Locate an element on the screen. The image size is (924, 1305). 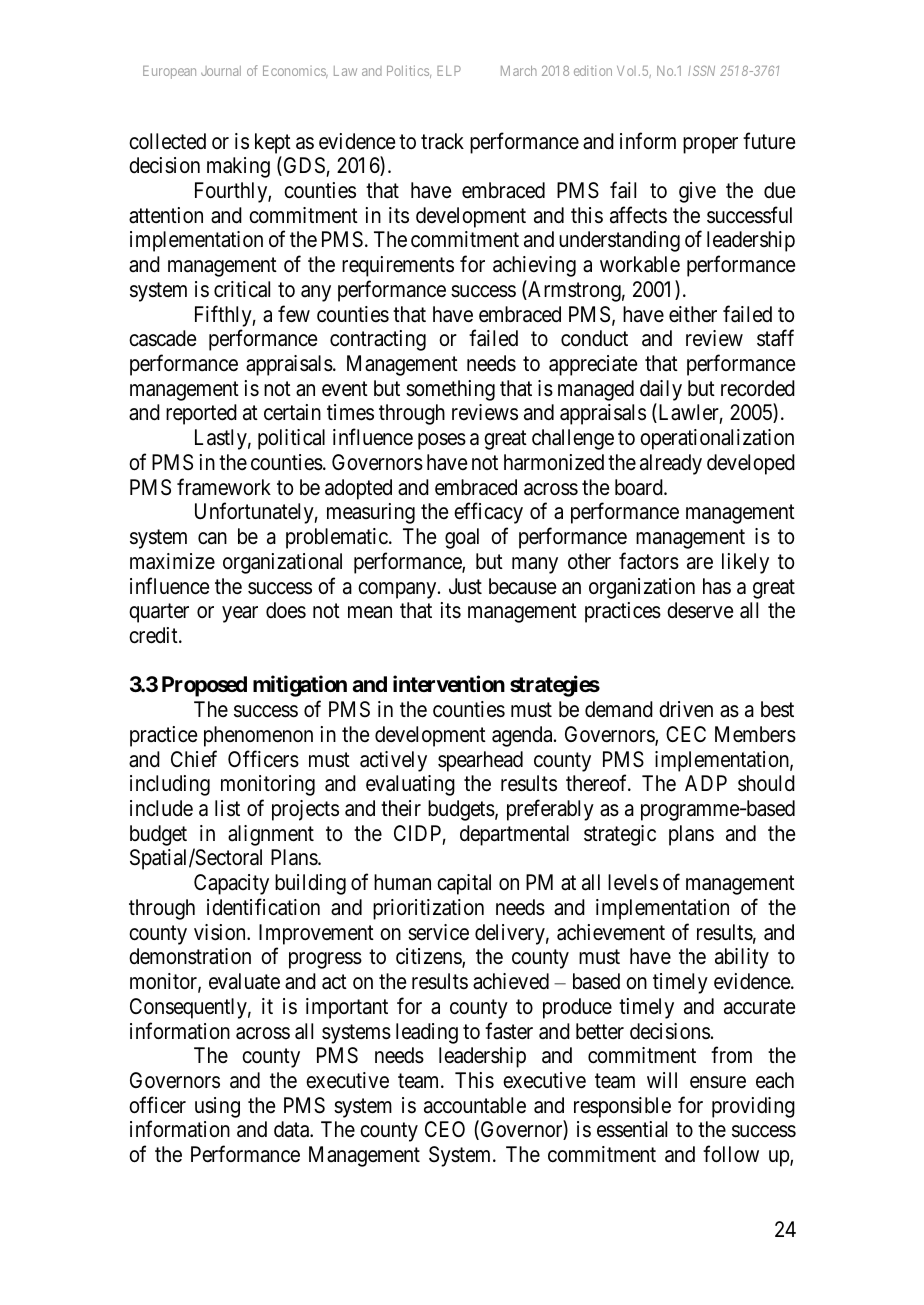
year is located at coordinates (240, 614).
